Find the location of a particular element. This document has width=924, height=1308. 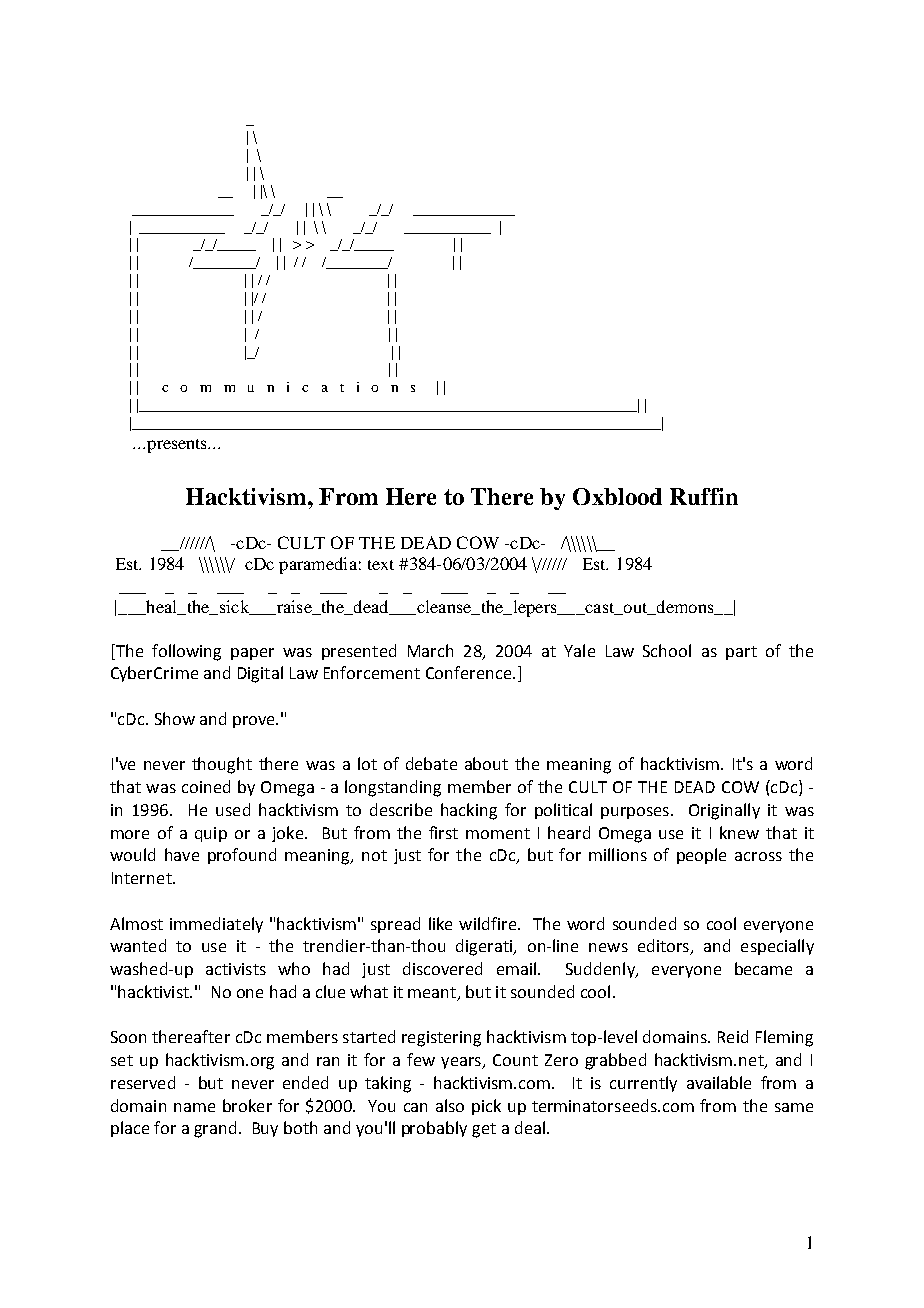

text is located at coordinates (381, 565).
